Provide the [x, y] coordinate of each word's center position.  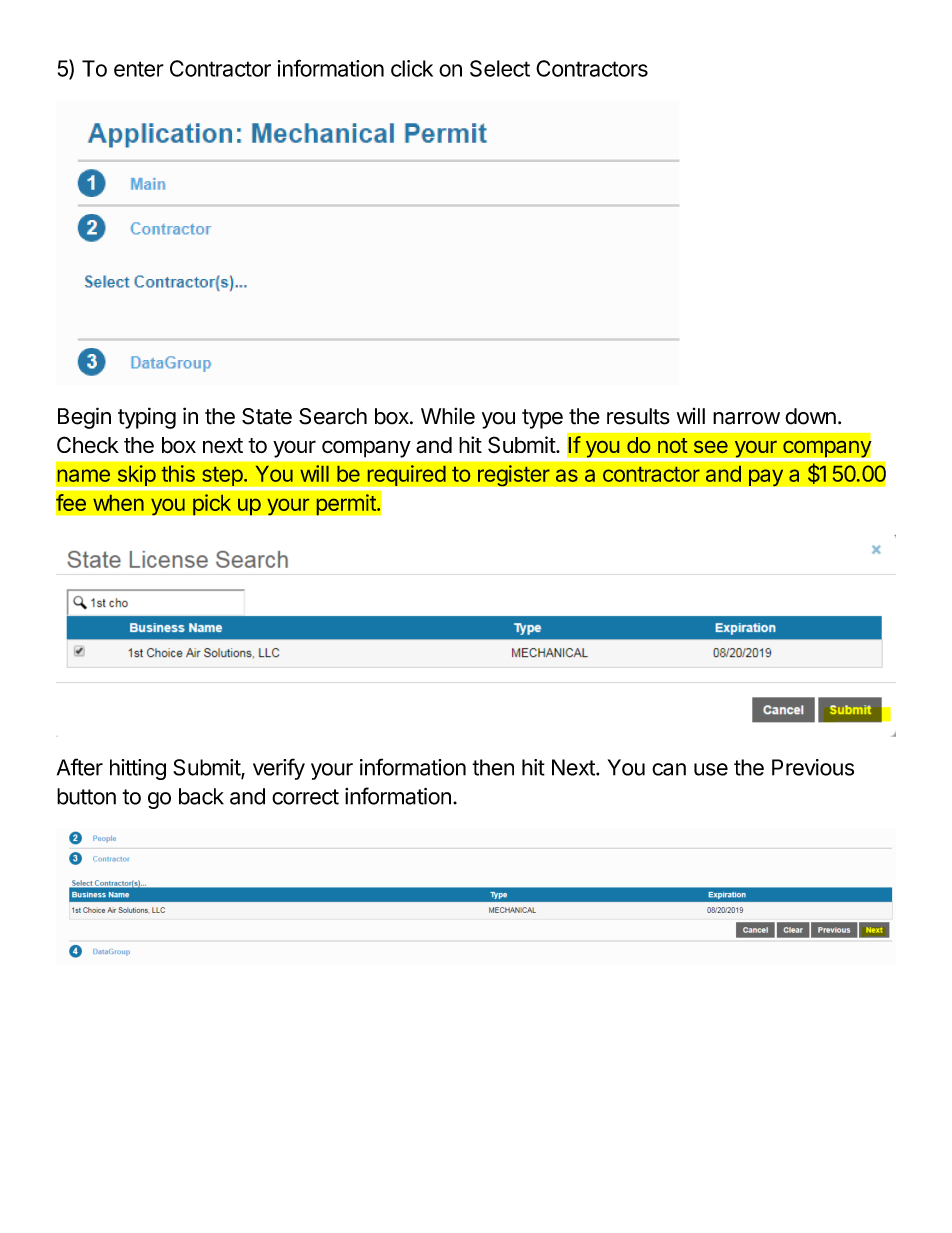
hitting [138, 769]
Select [500, 68]
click [412, 68]
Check [88, 444]
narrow [746, 418]
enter [139, 69]
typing [147, 418]
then [493, 767]
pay [766, 478]
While [448, 416]
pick [212, 504]
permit [347, 504]
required [406, 475]
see [711, 447]
